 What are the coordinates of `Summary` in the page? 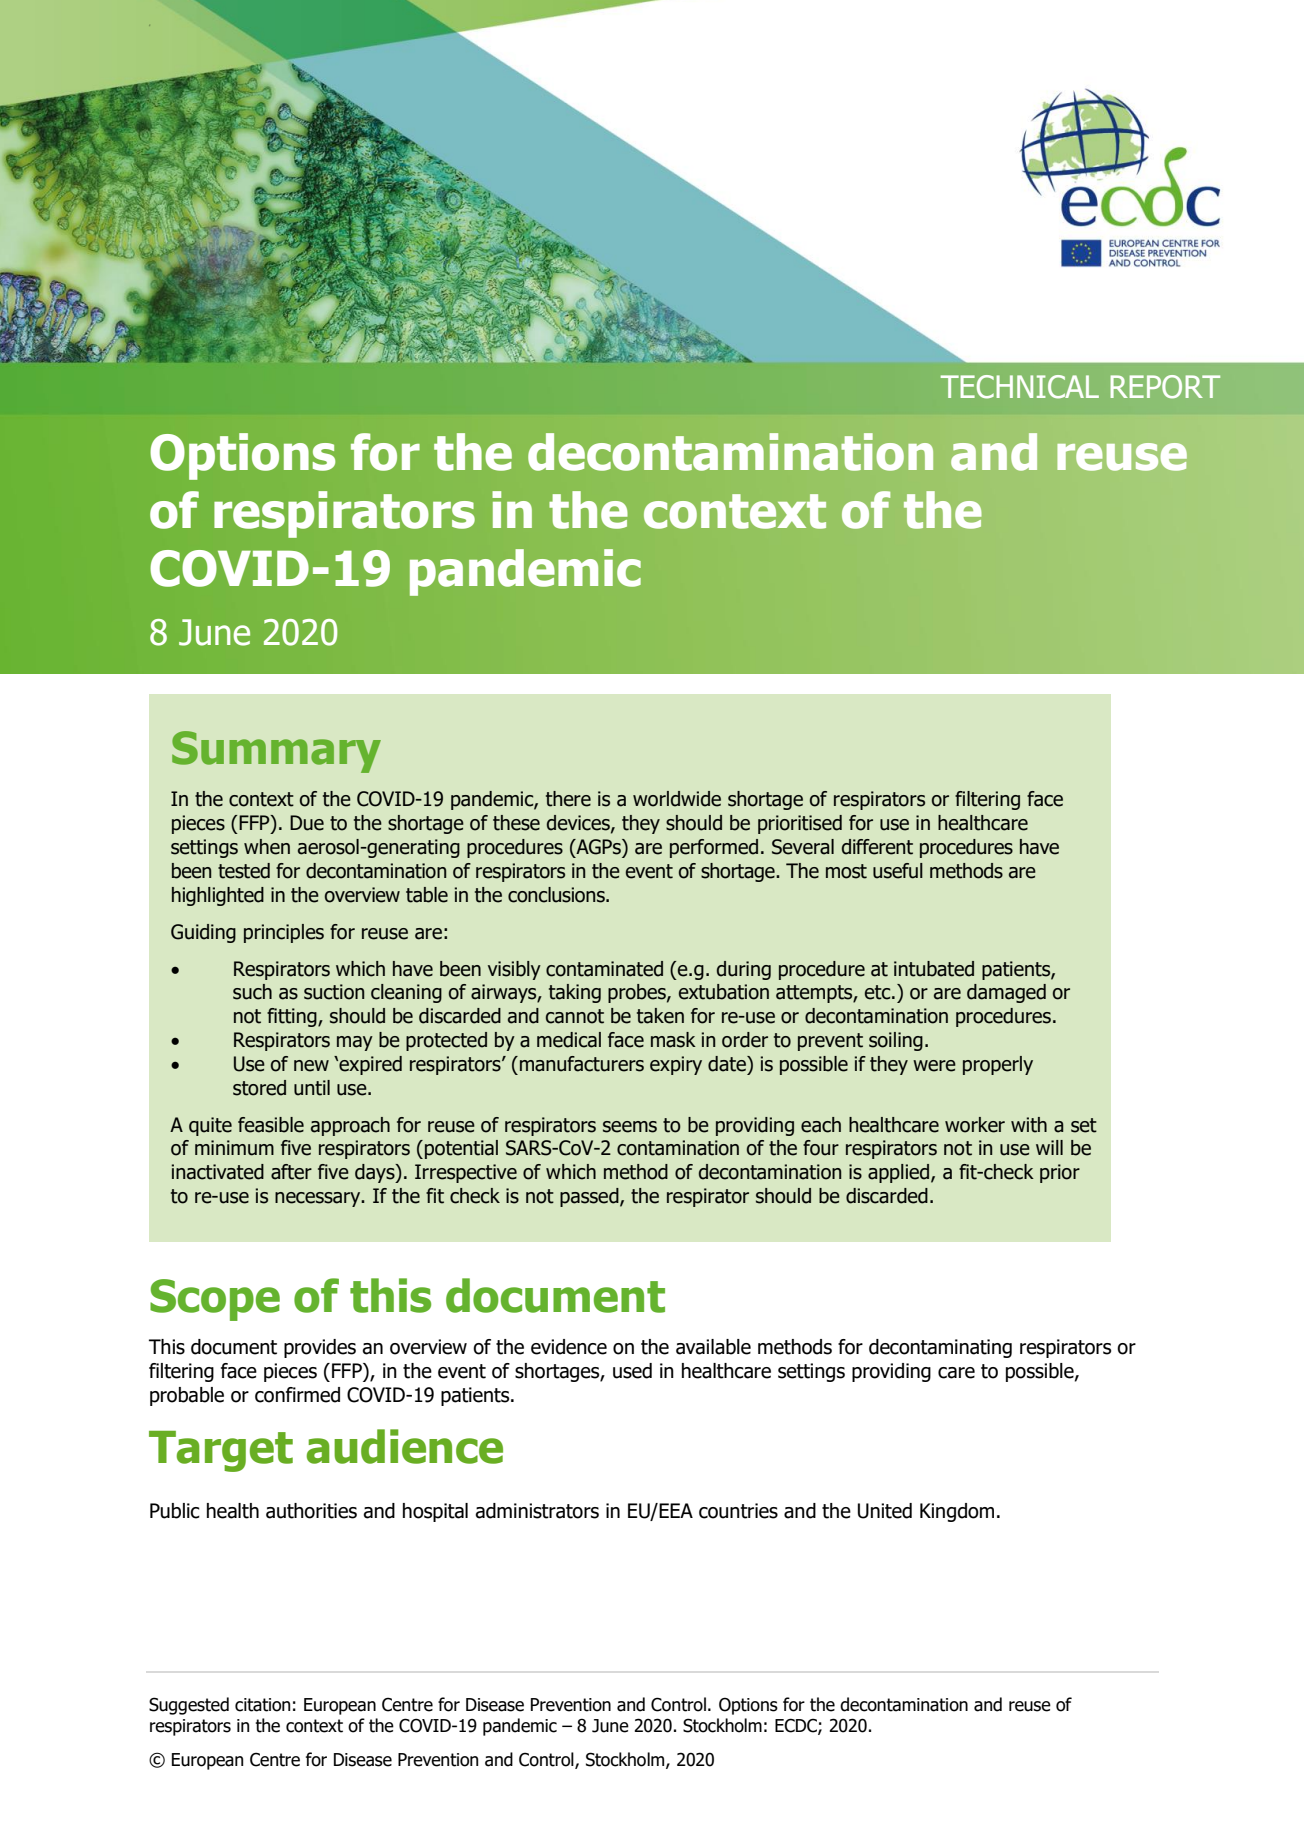 It's located at (276, 752).
